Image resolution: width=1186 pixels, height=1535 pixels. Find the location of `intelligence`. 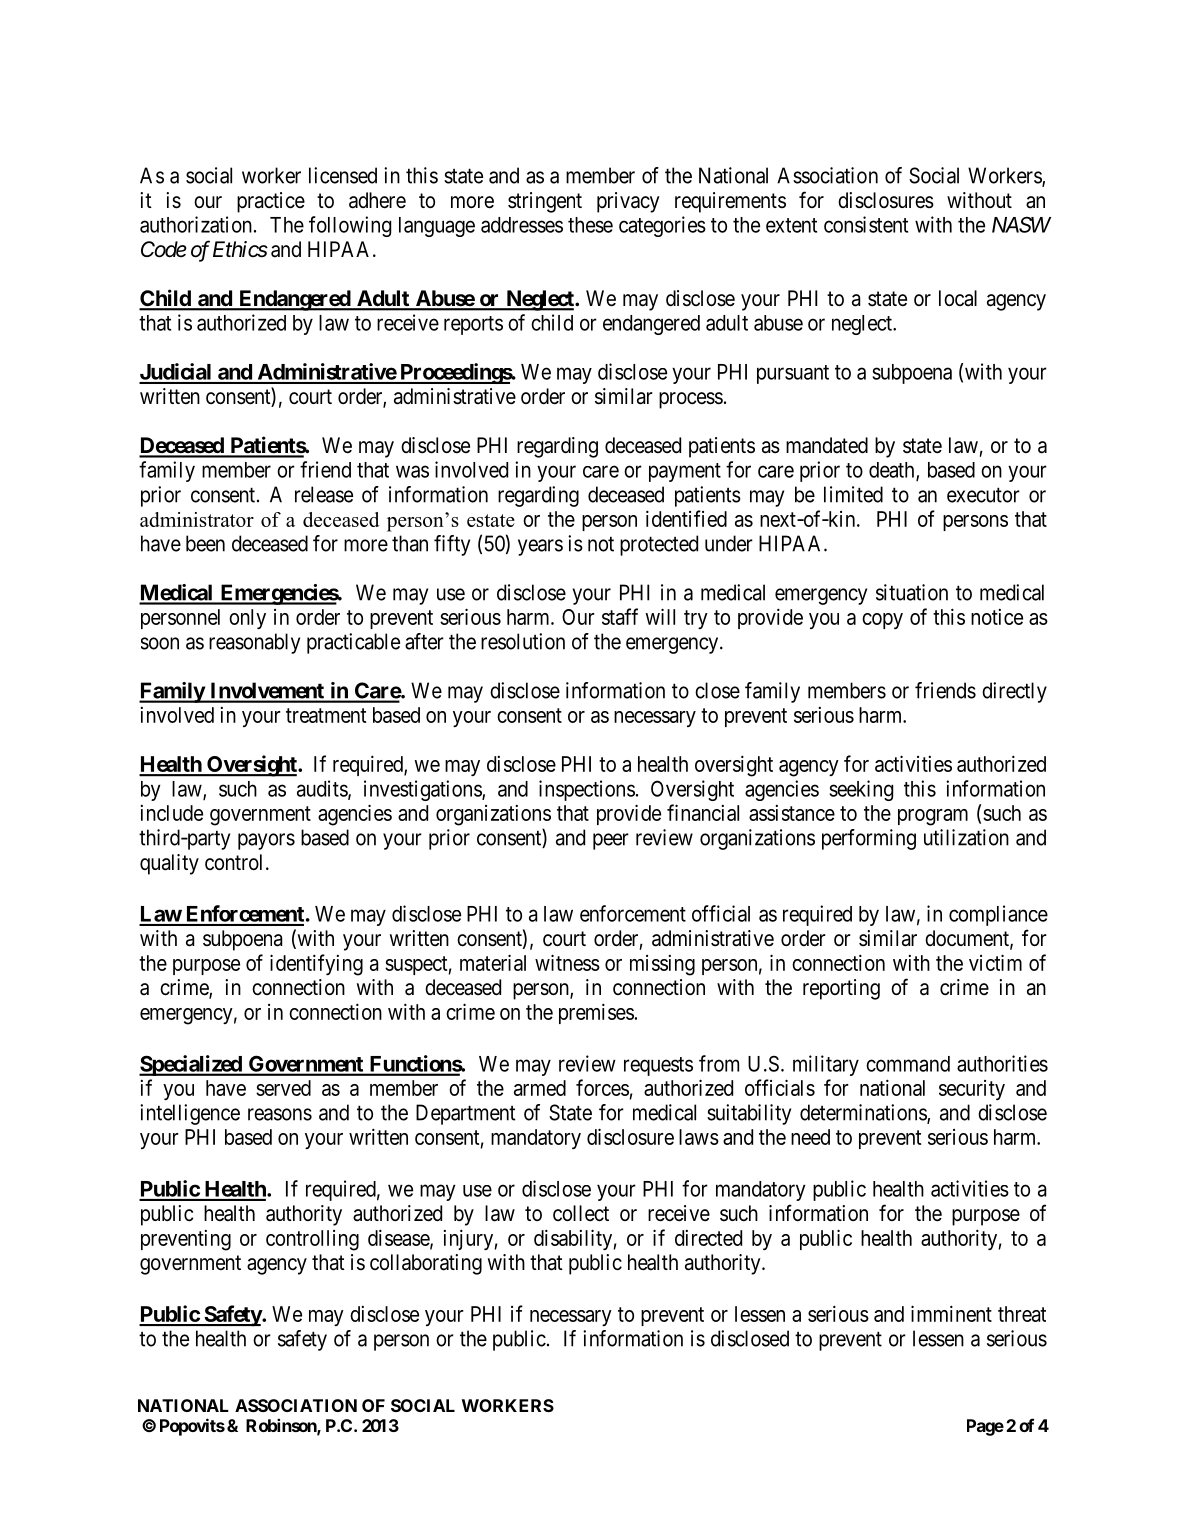

intelligence is located at coordinates (190, 1114).
